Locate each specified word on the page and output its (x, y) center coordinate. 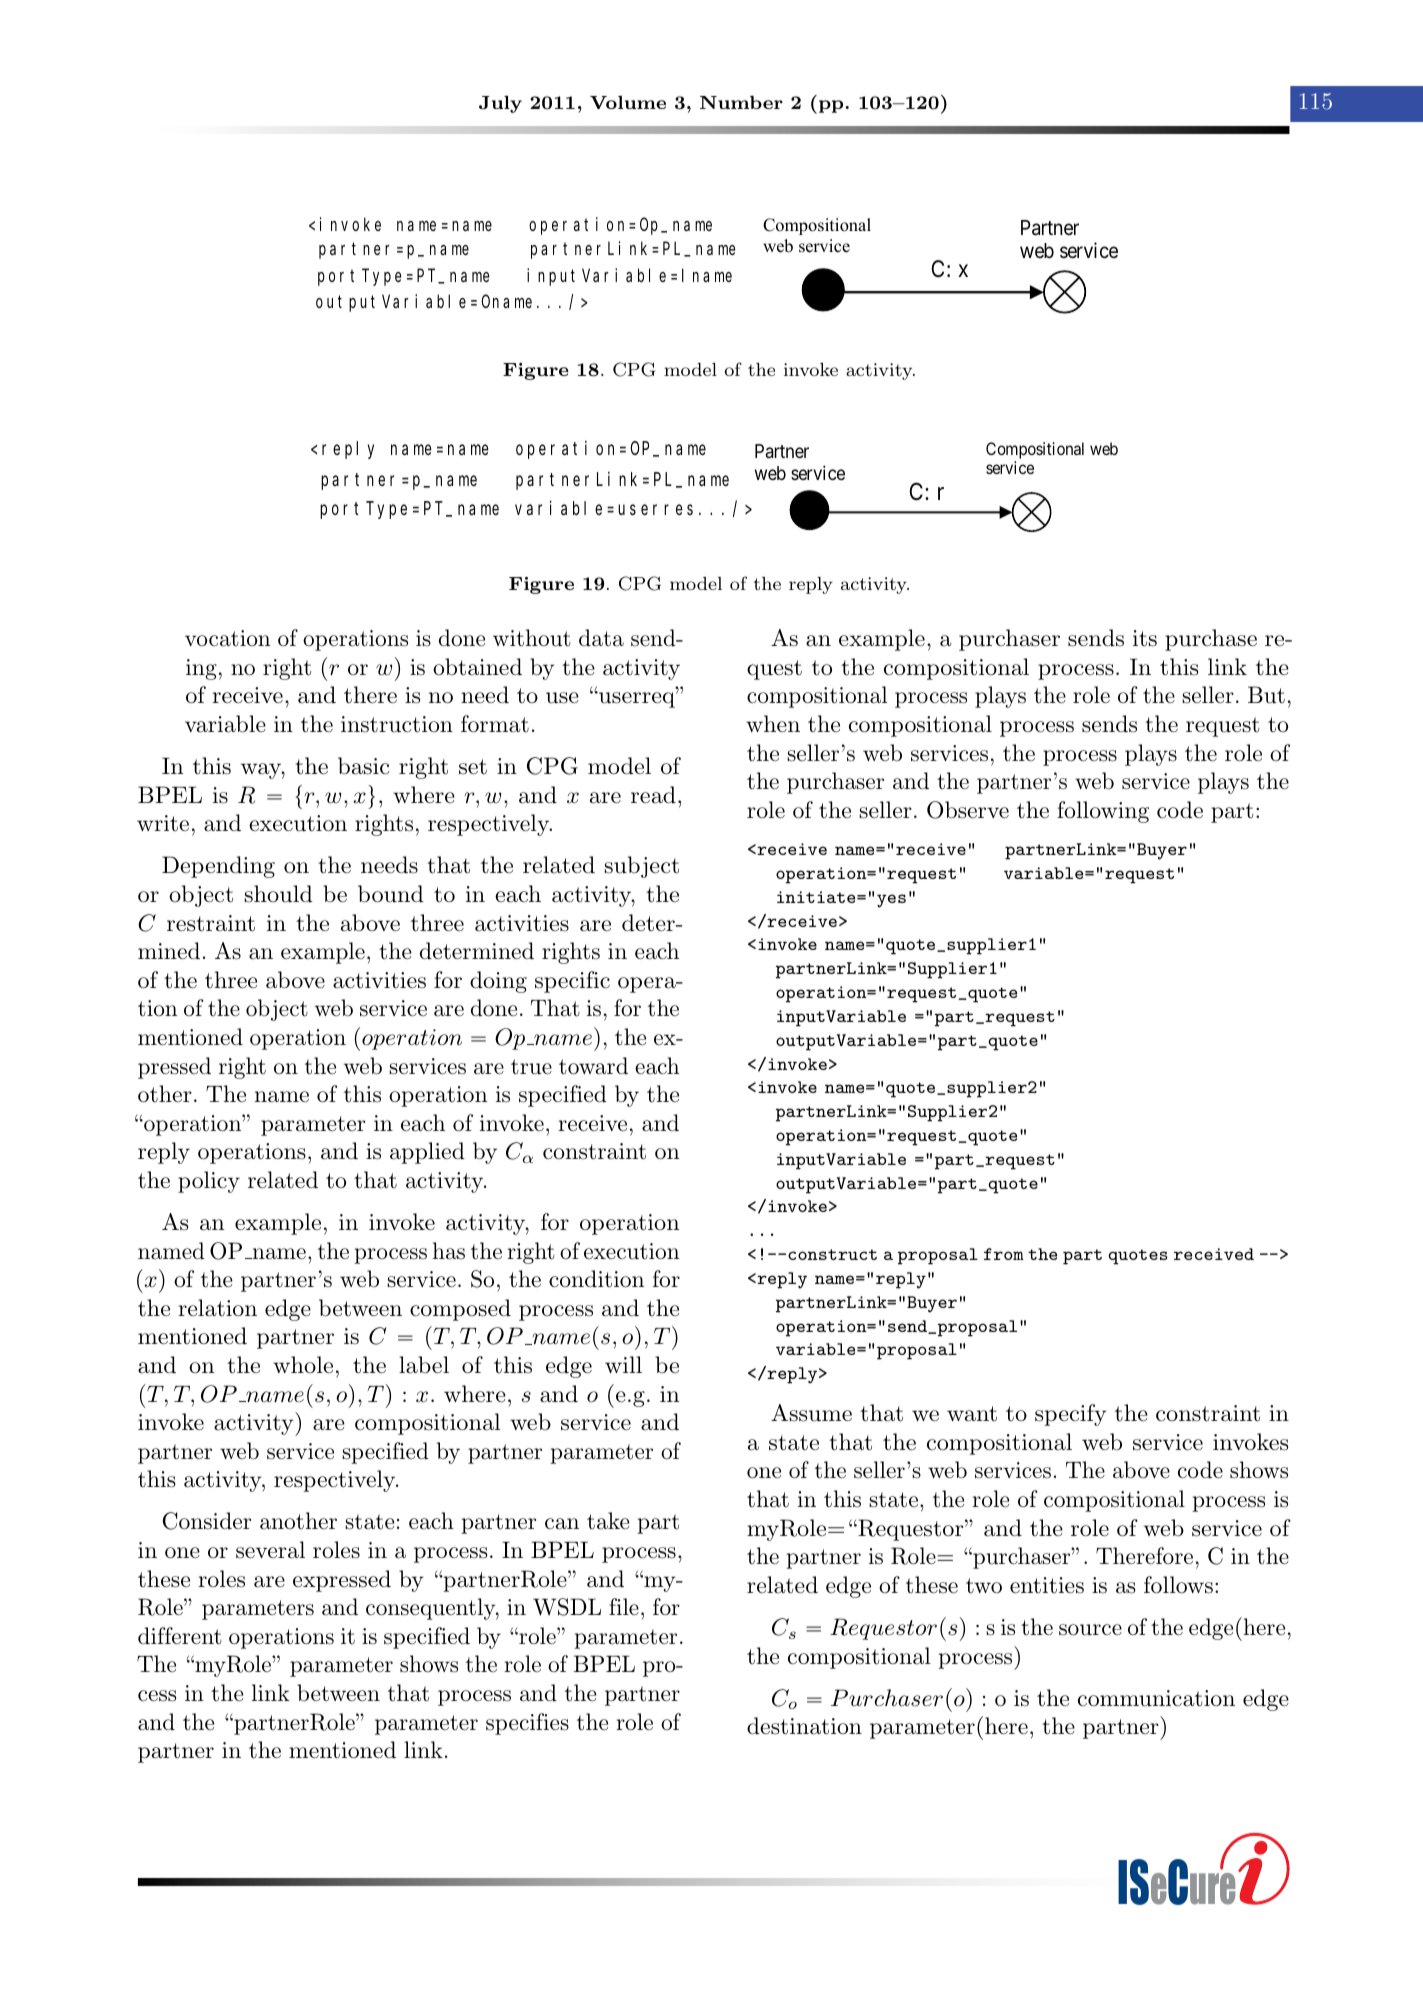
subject (642, 867)
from (1004, 1254)
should (279, 894)
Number (741, 102)
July (500, 104)
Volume (628, 102)
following (1103, 812)
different (180, 1636)
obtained (477, 667)
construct (832, 1254)
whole (303, 1364)
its (1145, 638)
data (601, 638)
